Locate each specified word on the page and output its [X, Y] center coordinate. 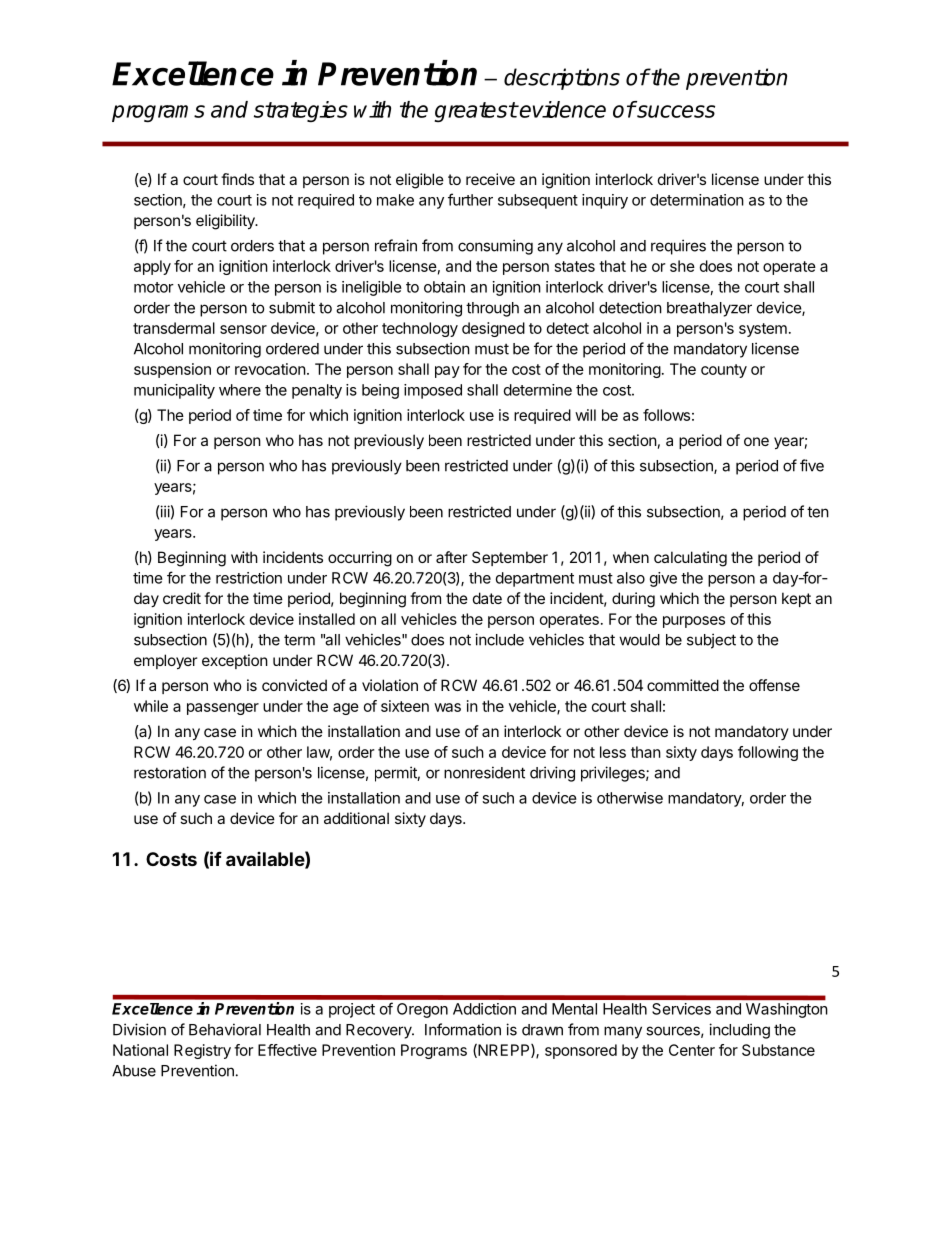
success [675, 111]
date [487, 598]
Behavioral [225, 1029]
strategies [301, 111]
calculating [690, 559]
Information [463, 1029]
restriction [249, 578]
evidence [562, 109]
